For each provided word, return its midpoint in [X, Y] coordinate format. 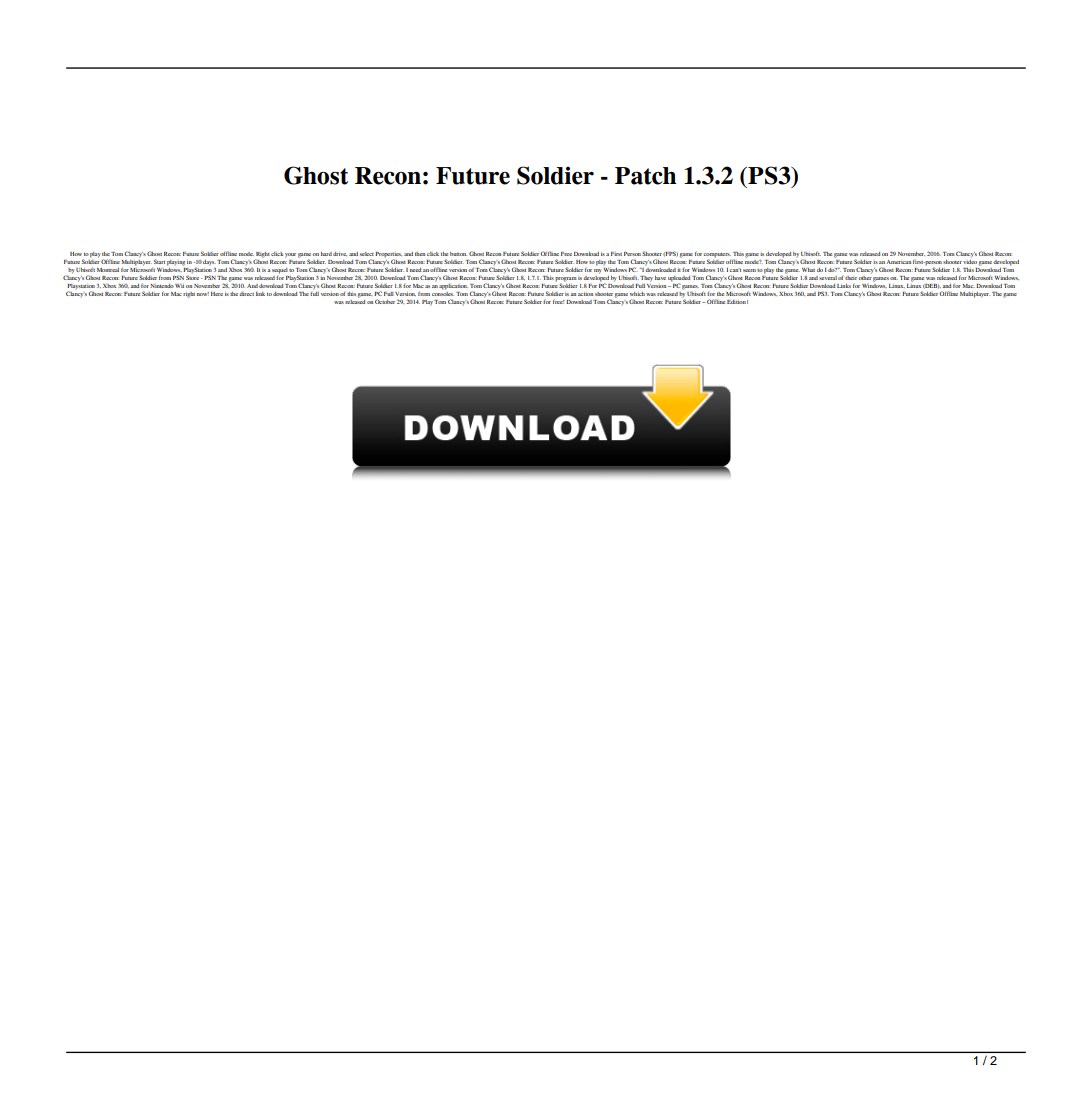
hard [326, 254]
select [367, 254]
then [420, 254]
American [898, 262]
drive [340, 254]
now [203, 294]
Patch [646, 176]
